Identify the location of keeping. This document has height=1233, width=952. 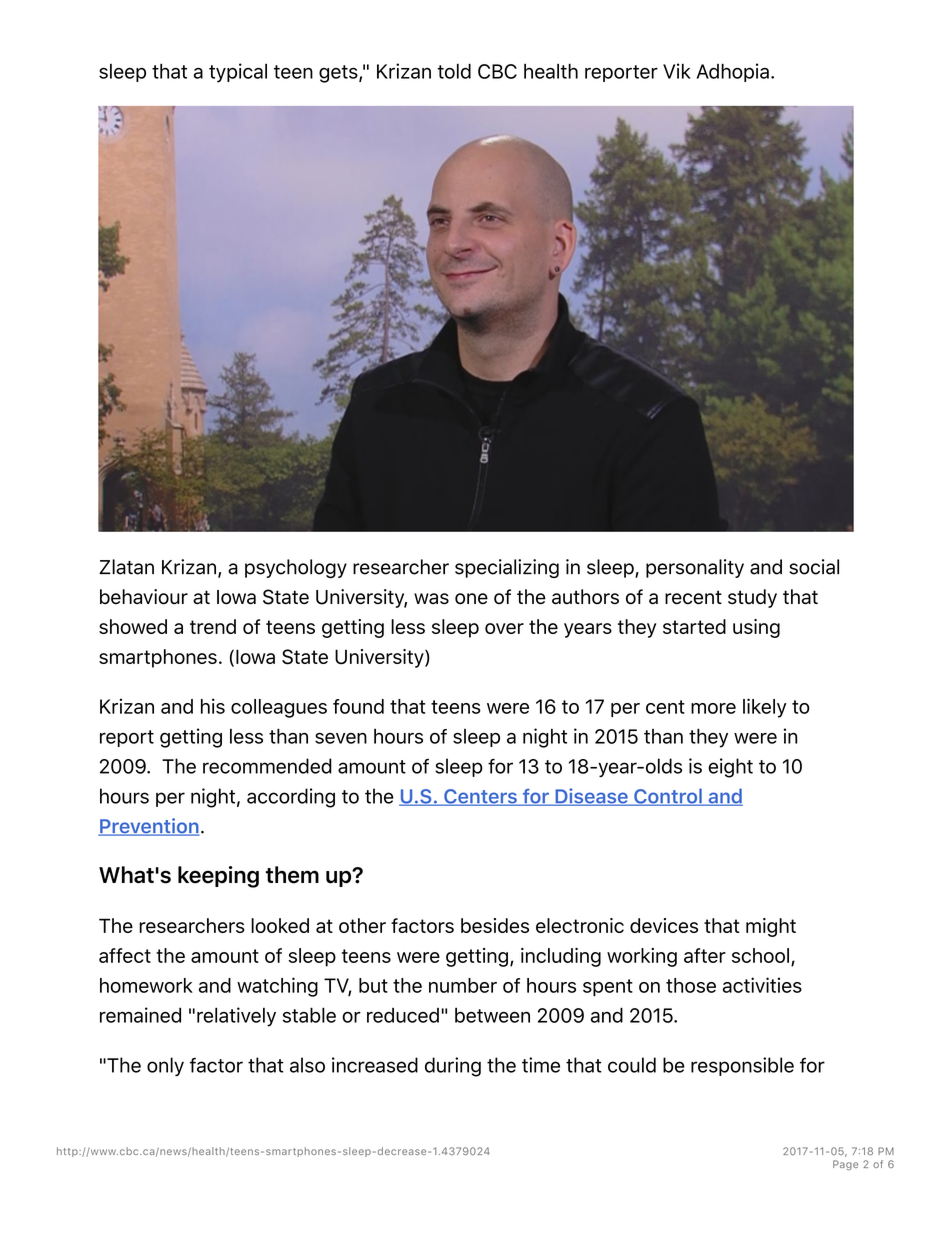
(218, 877).
